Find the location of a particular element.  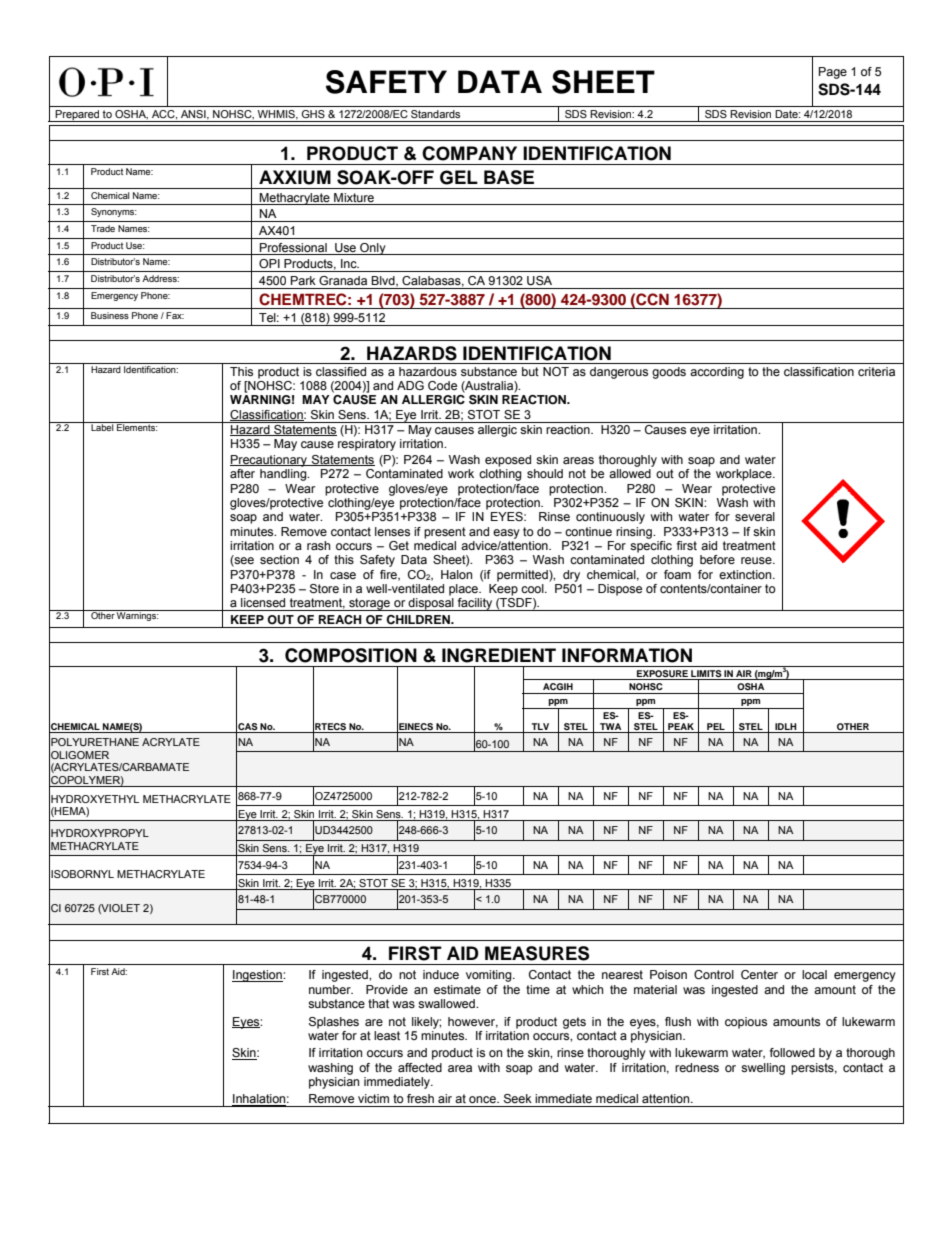

Ingestion is located at coordinates (258, 976).
